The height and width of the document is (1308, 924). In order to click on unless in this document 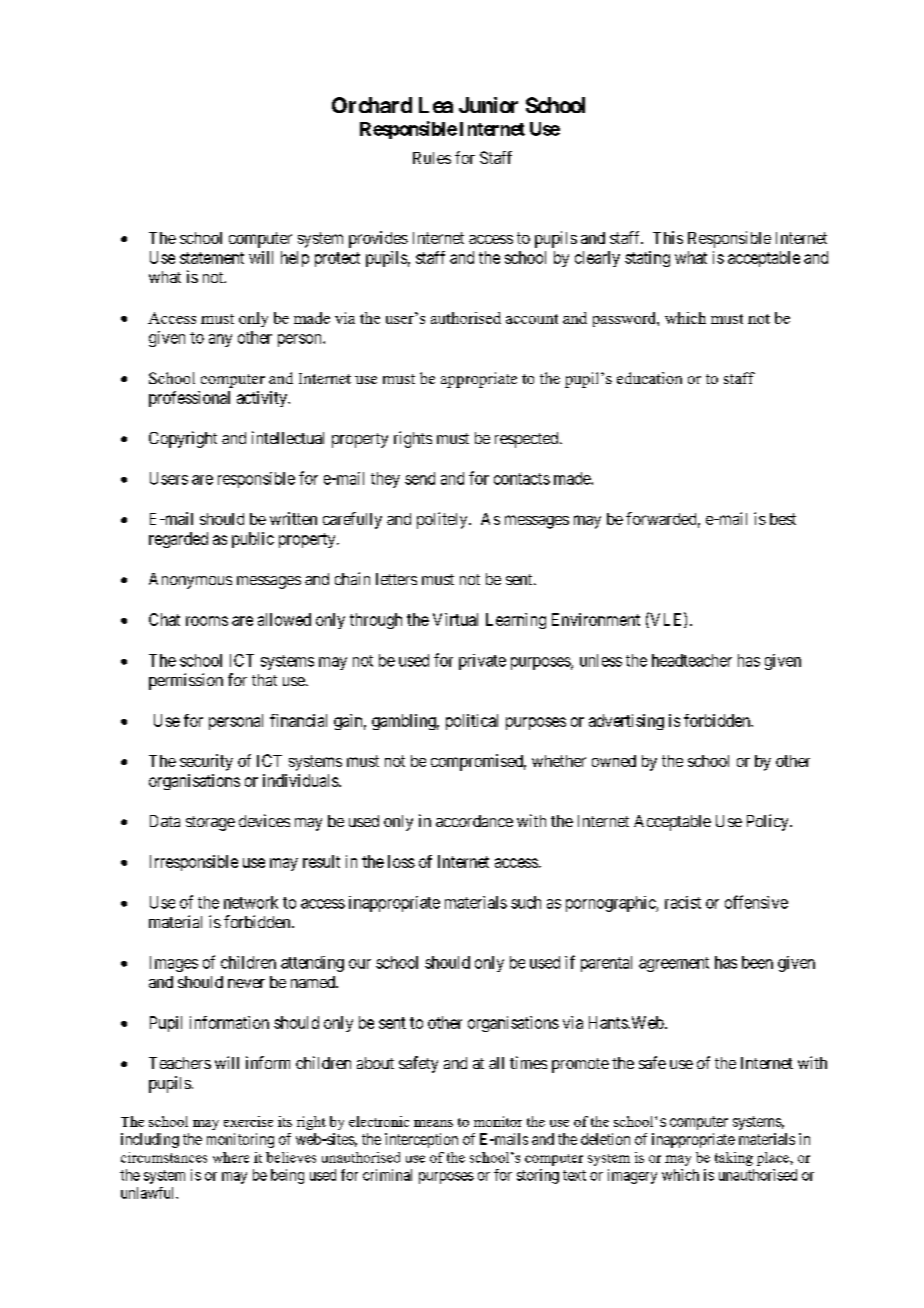, I will do `click(601, 660)`.
